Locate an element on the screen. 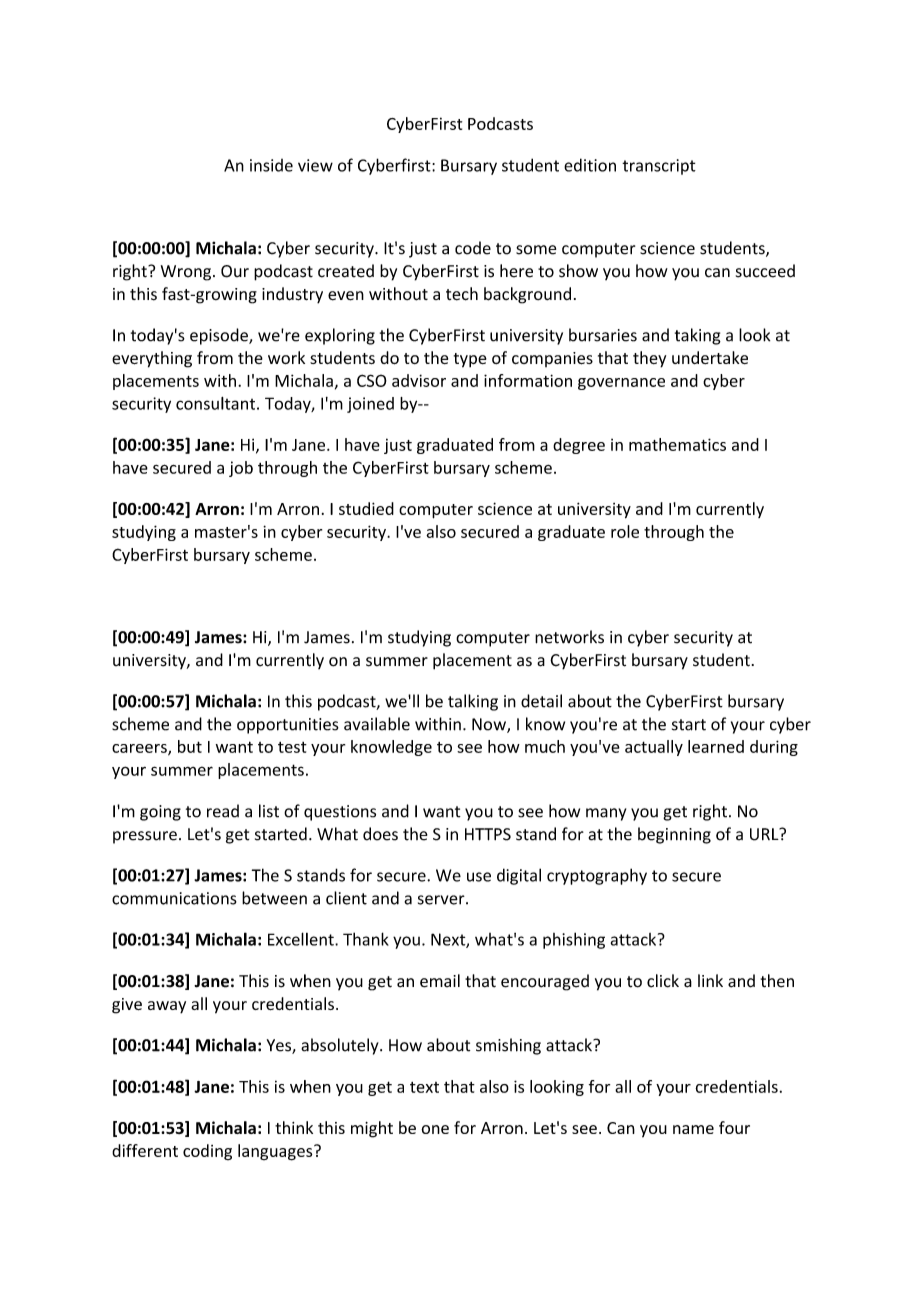 This screenshot has height=1308, width=924. but is located at coordinates (190, 746).
